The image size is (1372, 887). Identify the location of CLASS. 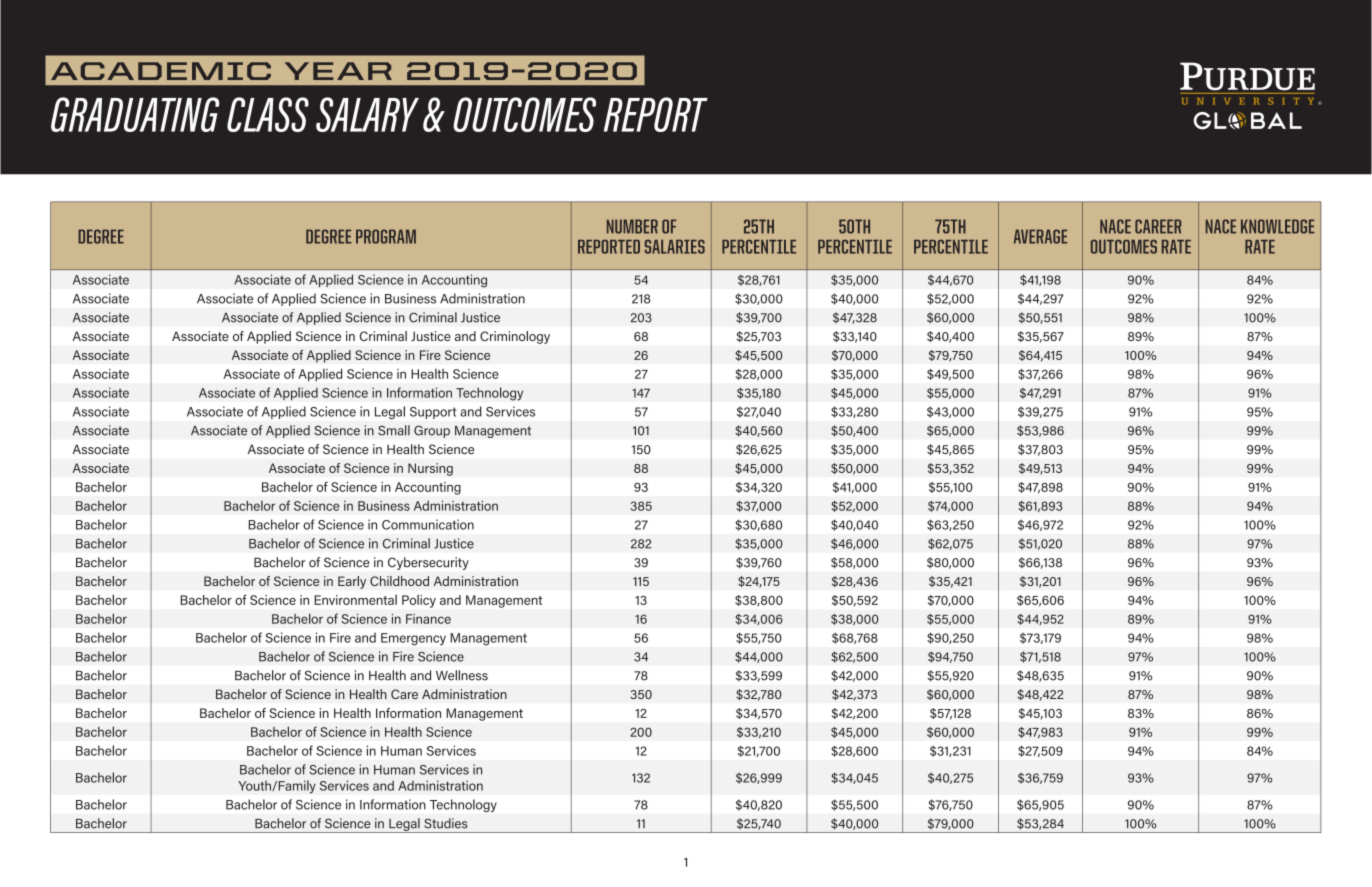
(268, 114).
